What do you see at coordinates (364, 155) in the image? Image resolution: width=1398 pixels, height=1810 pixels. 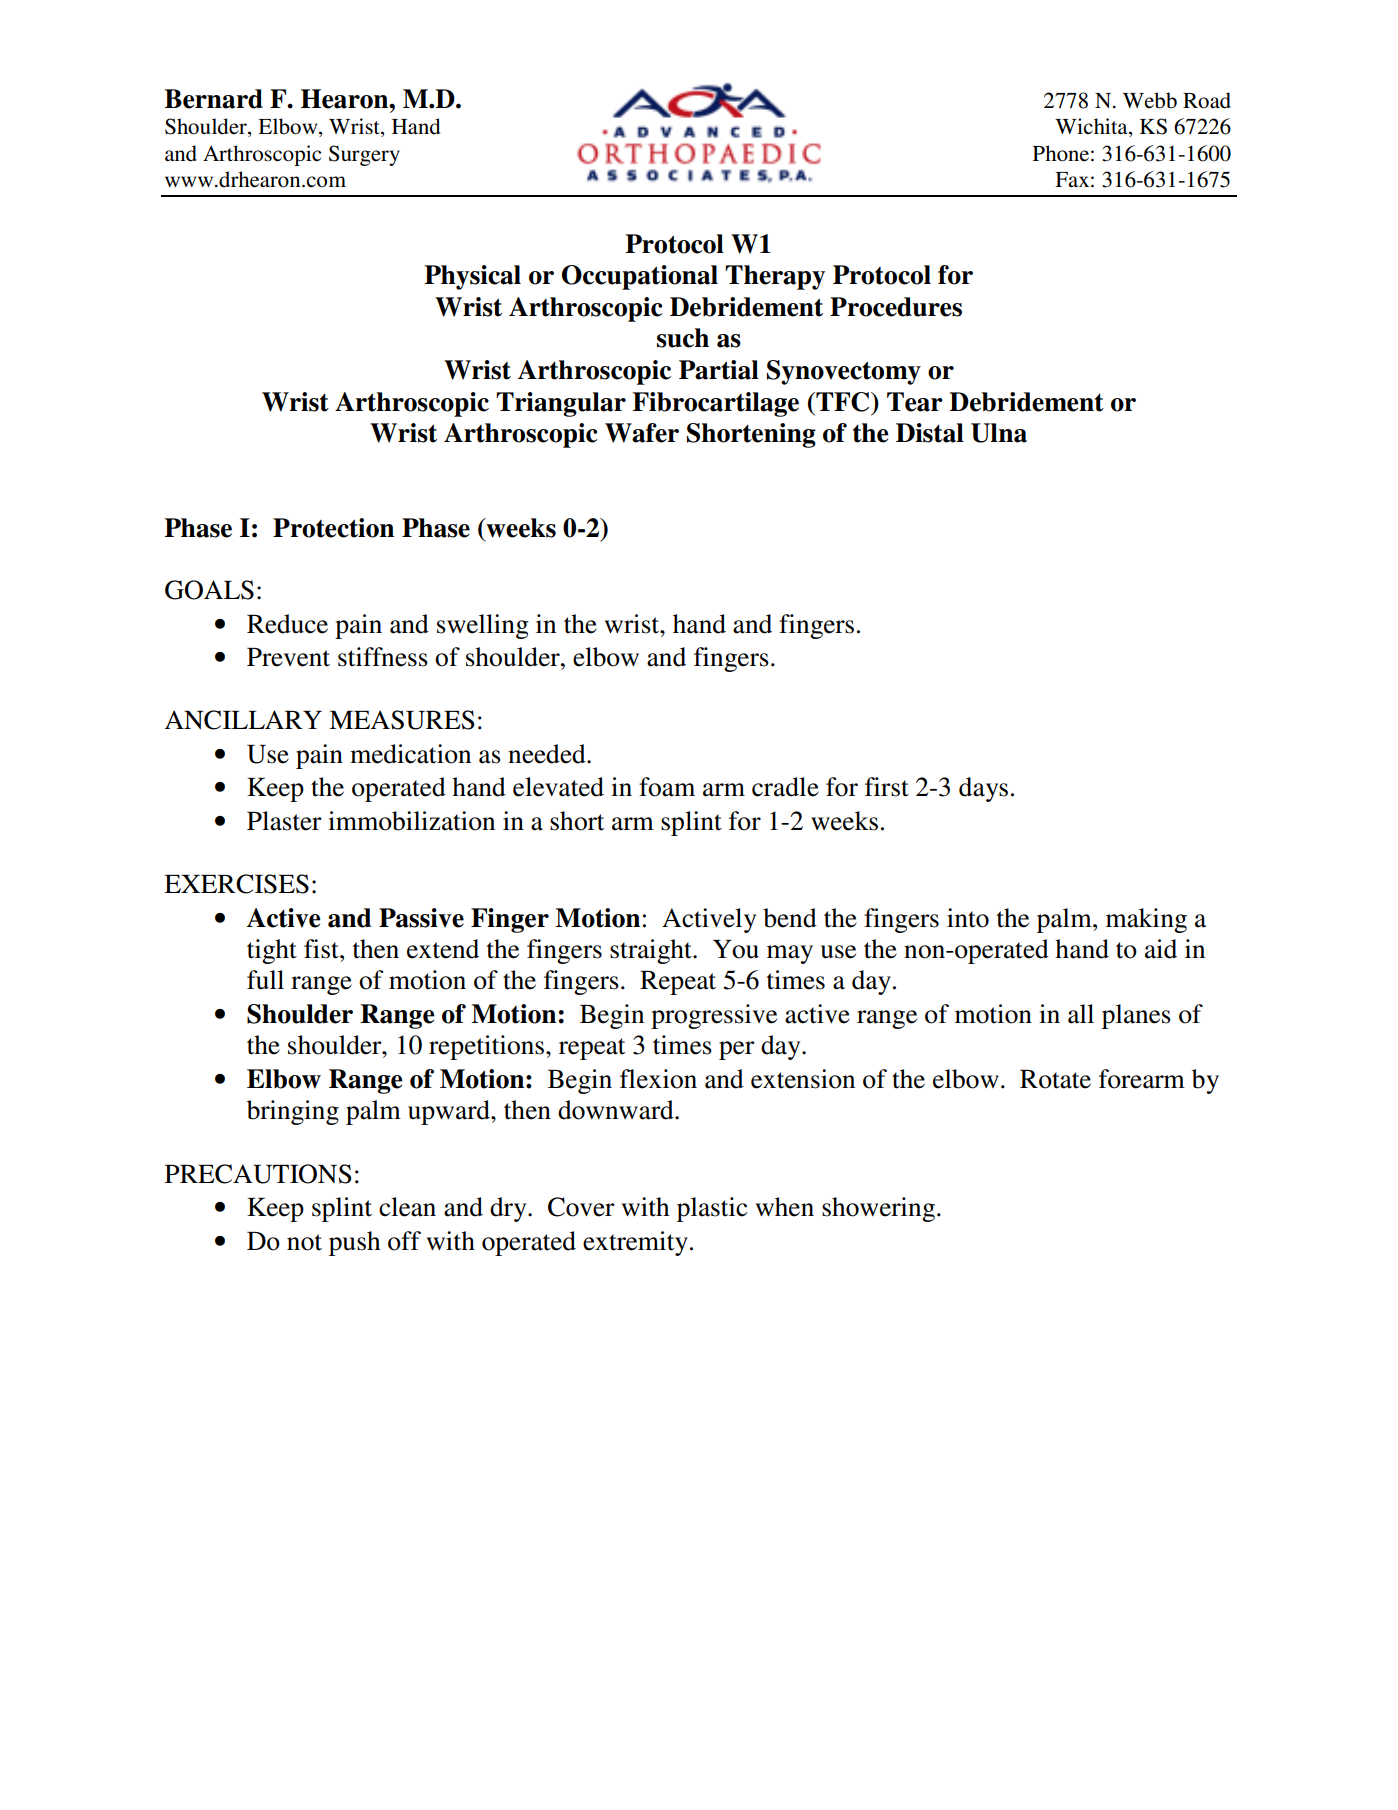 I see `Surgery` at bounding box center [364, 155].
